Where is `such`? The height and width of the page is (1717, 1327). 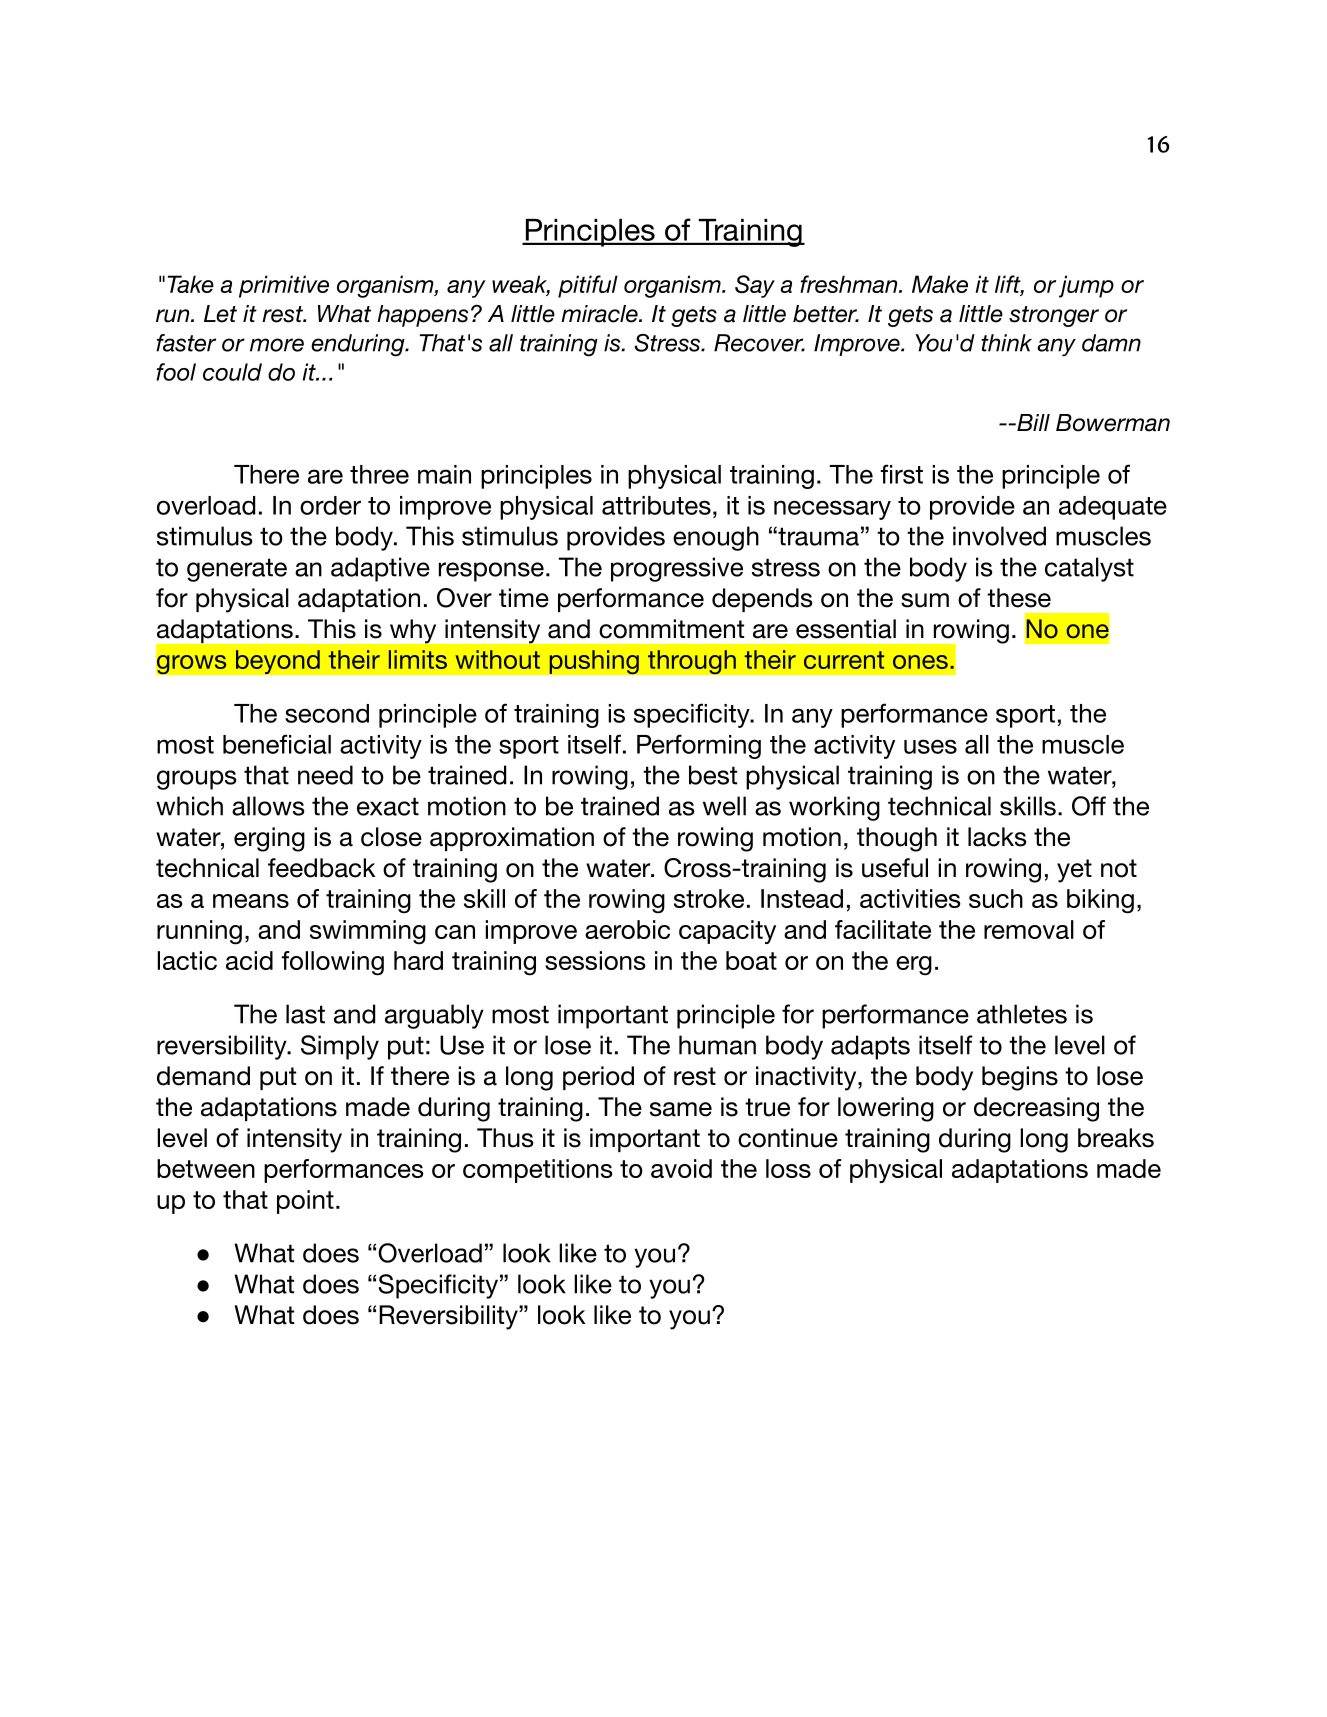
such is located at coordinates (996, 898).
